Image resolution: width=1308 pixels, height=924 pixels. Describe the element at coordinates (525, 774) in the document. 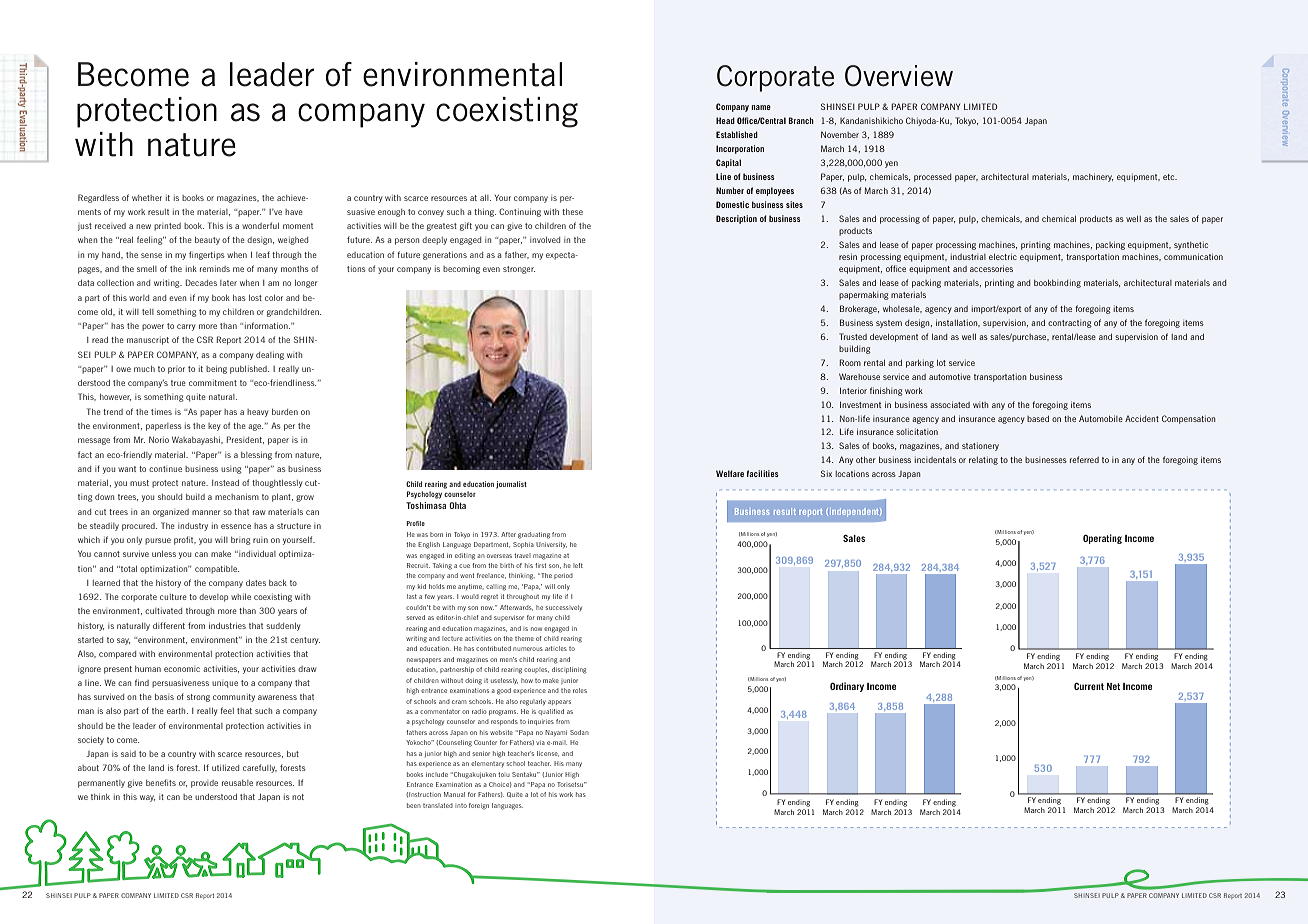

I see `Sentaku` at that location.
